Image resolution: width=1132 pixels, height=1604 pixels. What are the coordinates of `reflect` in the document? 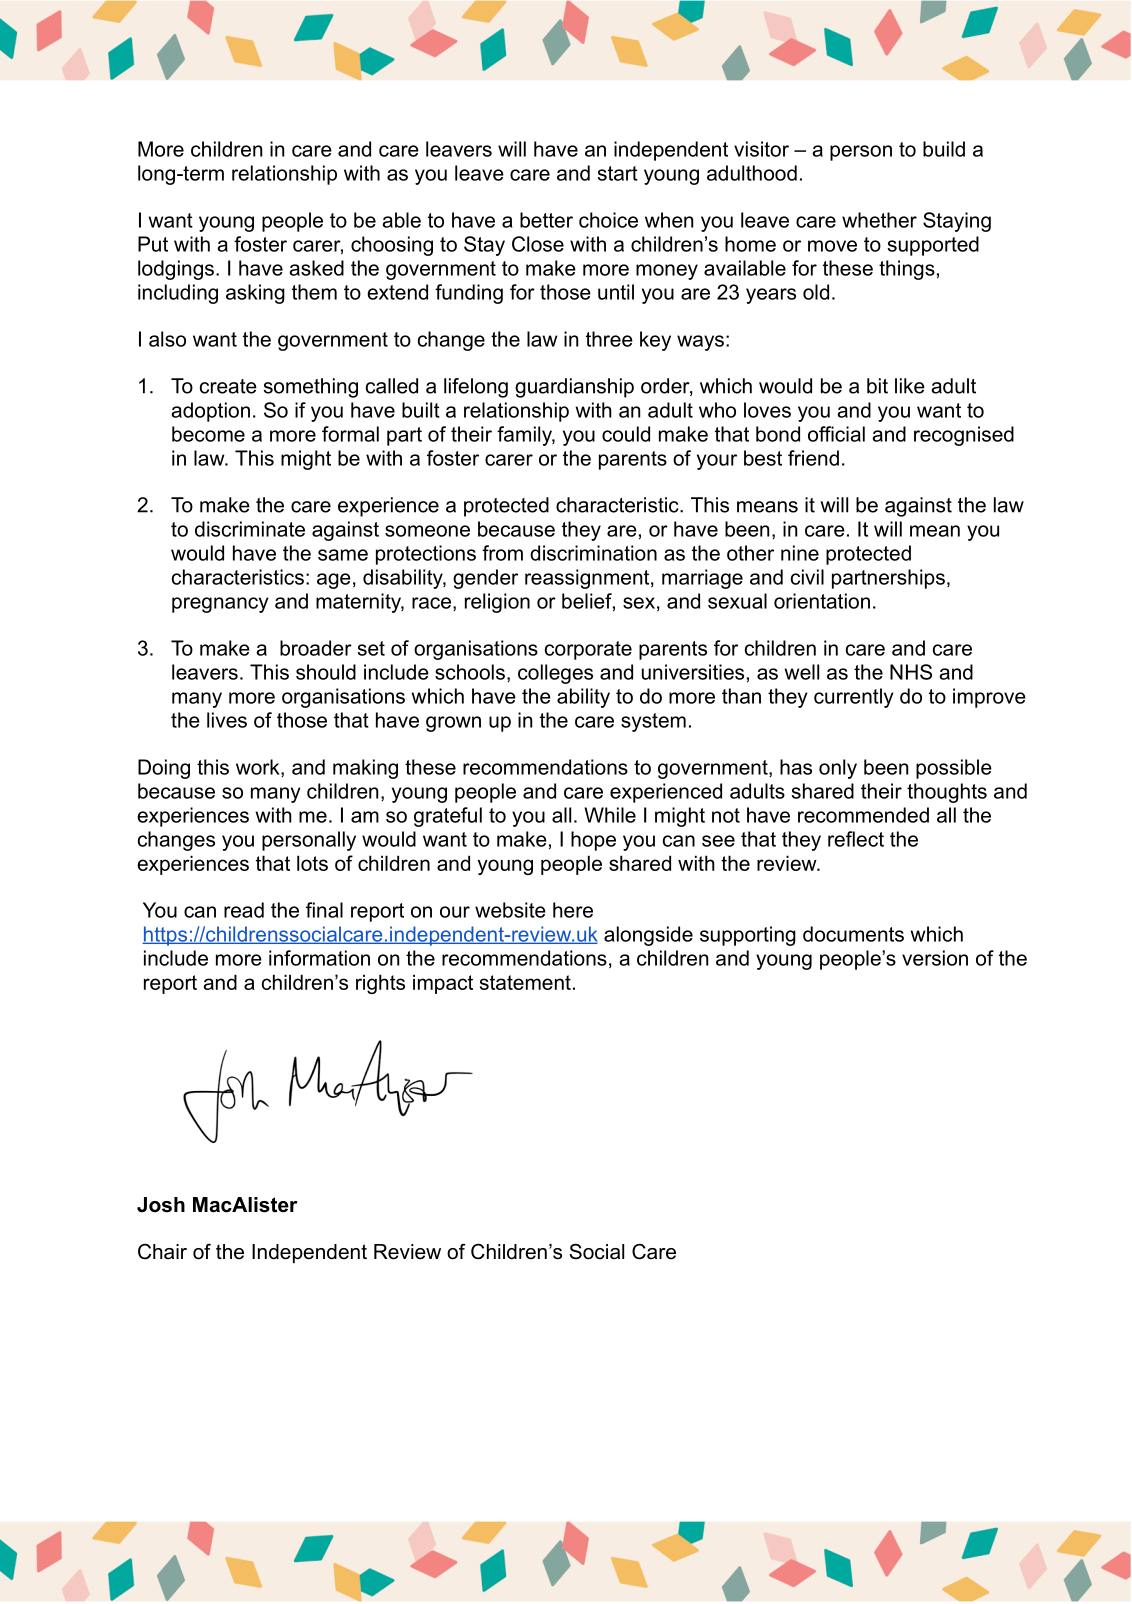 It's located at (856, 839).
